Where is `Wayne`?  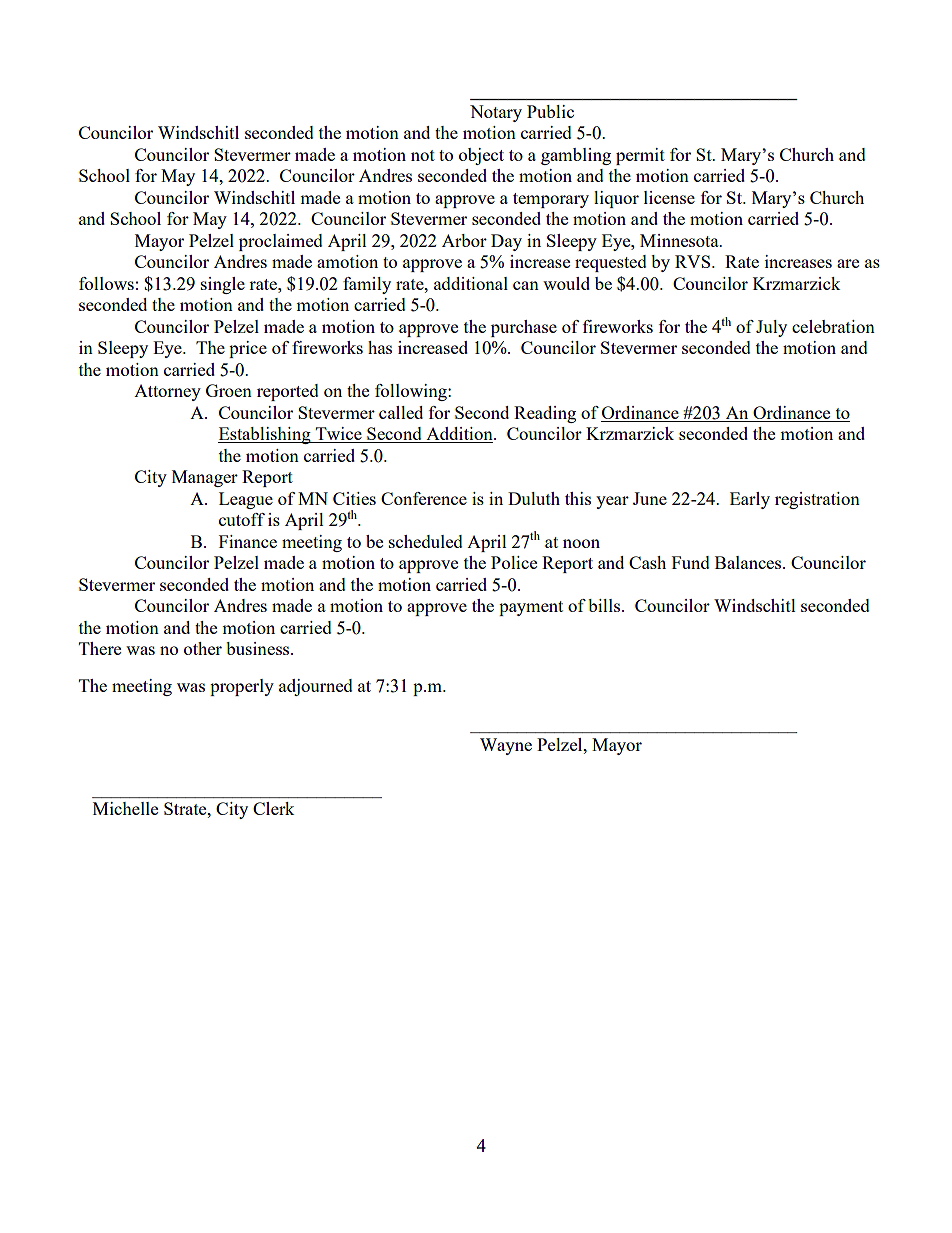
Wayne is located at coordinates (506, 746).
